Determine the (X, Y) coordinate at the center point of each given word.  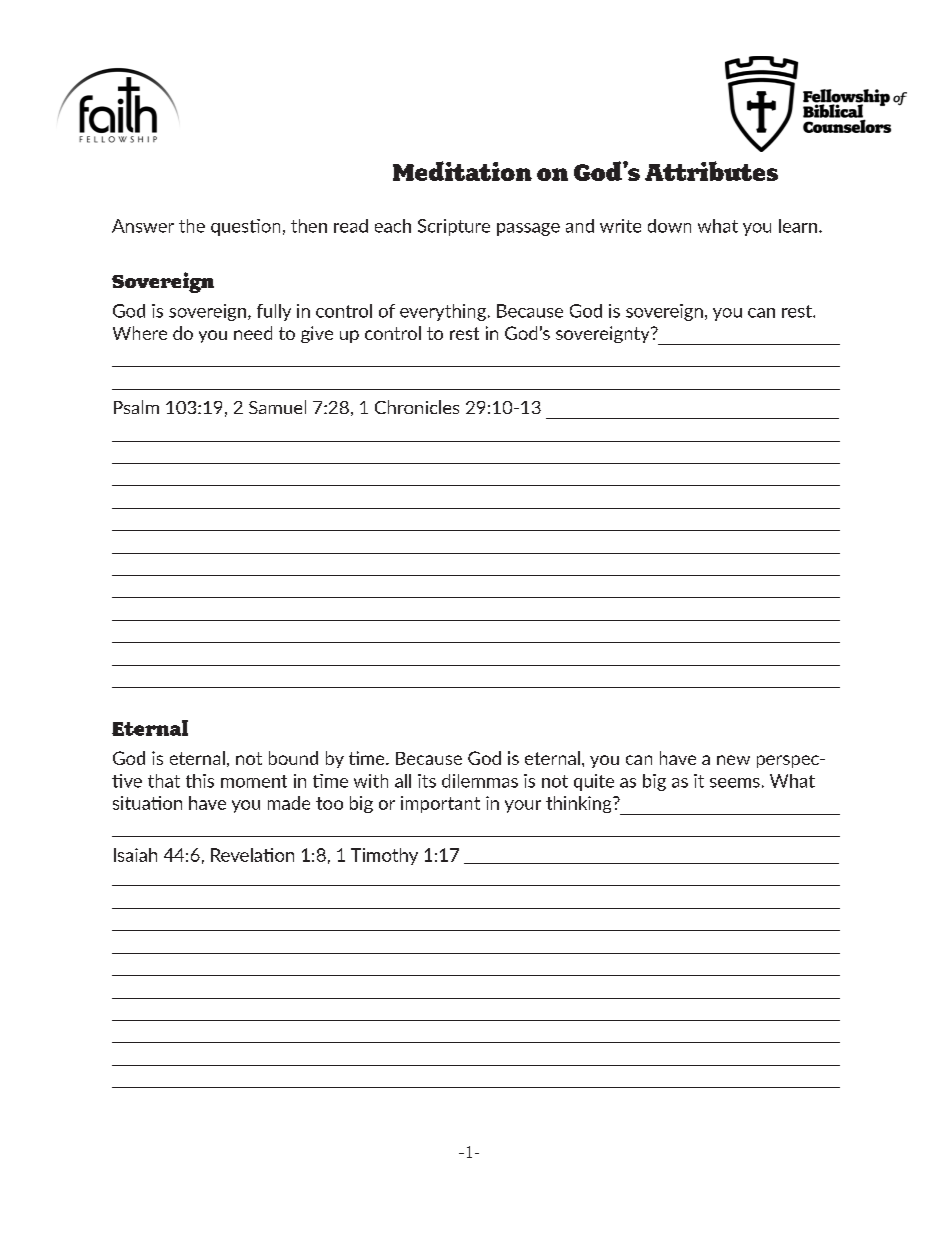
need (253, 333)
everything (443, 312)
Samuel (277, 407)
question (245, 227)
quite (594, 782)
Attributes (711, 171)
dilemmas (480, 781)
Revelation (252, 855)
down (669, 226)
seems (735, 783)
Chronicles (417, 407)
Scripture (454, 227)
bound (293, 758)
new (733, 760)
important (440, 804)
